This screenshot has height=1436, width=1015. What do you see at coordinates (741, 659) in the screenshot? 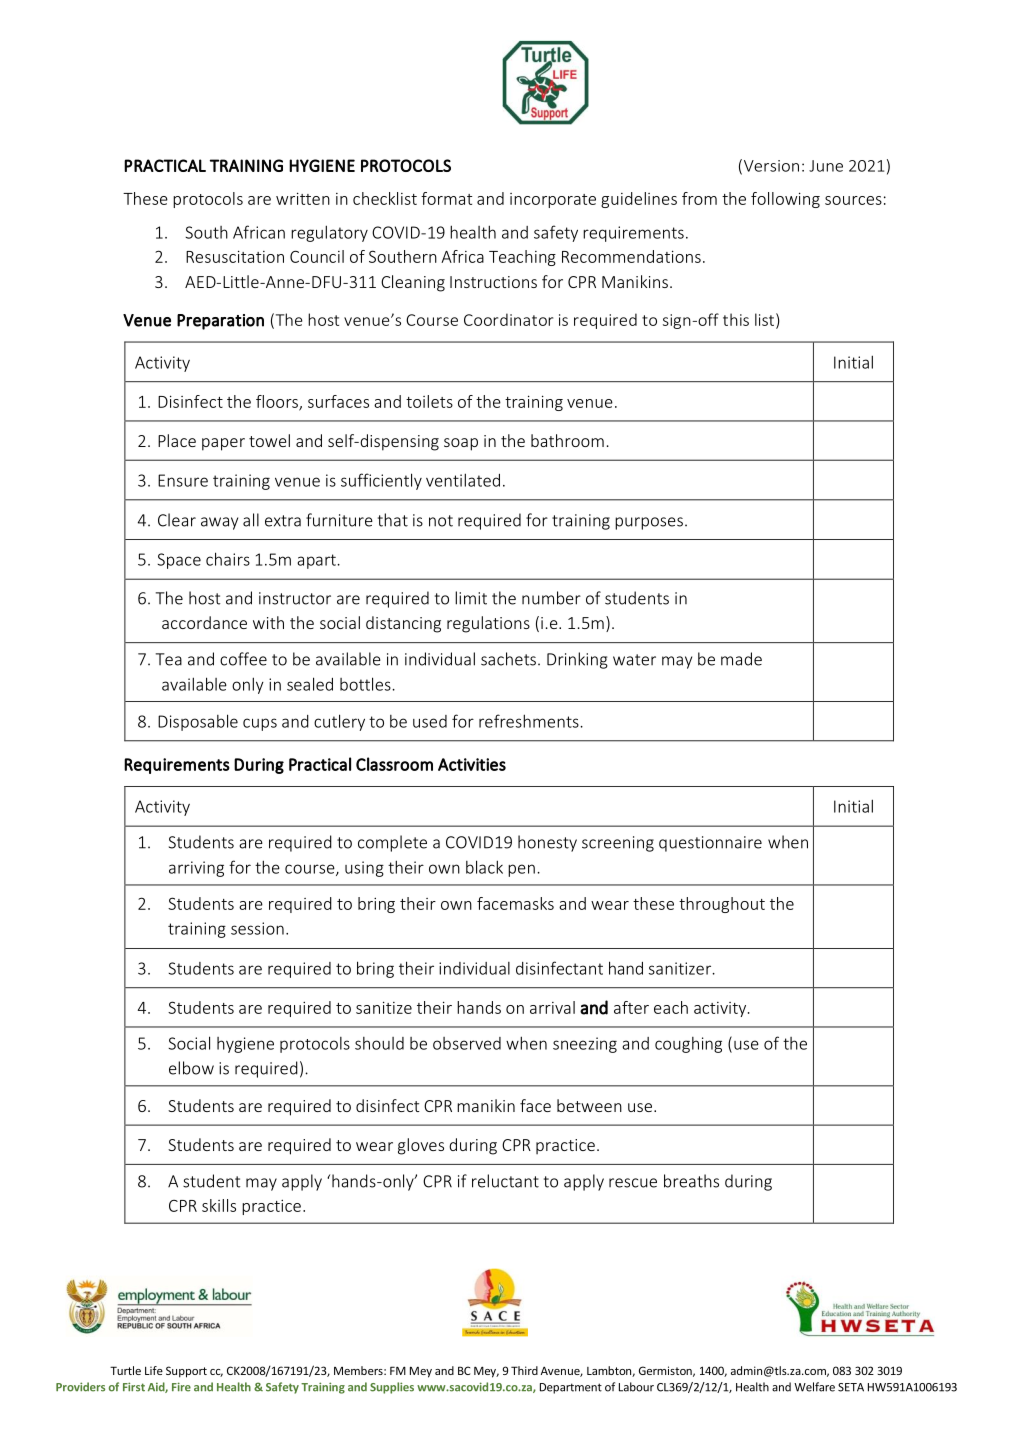
I see `made` at bounding box center [741, 659].
